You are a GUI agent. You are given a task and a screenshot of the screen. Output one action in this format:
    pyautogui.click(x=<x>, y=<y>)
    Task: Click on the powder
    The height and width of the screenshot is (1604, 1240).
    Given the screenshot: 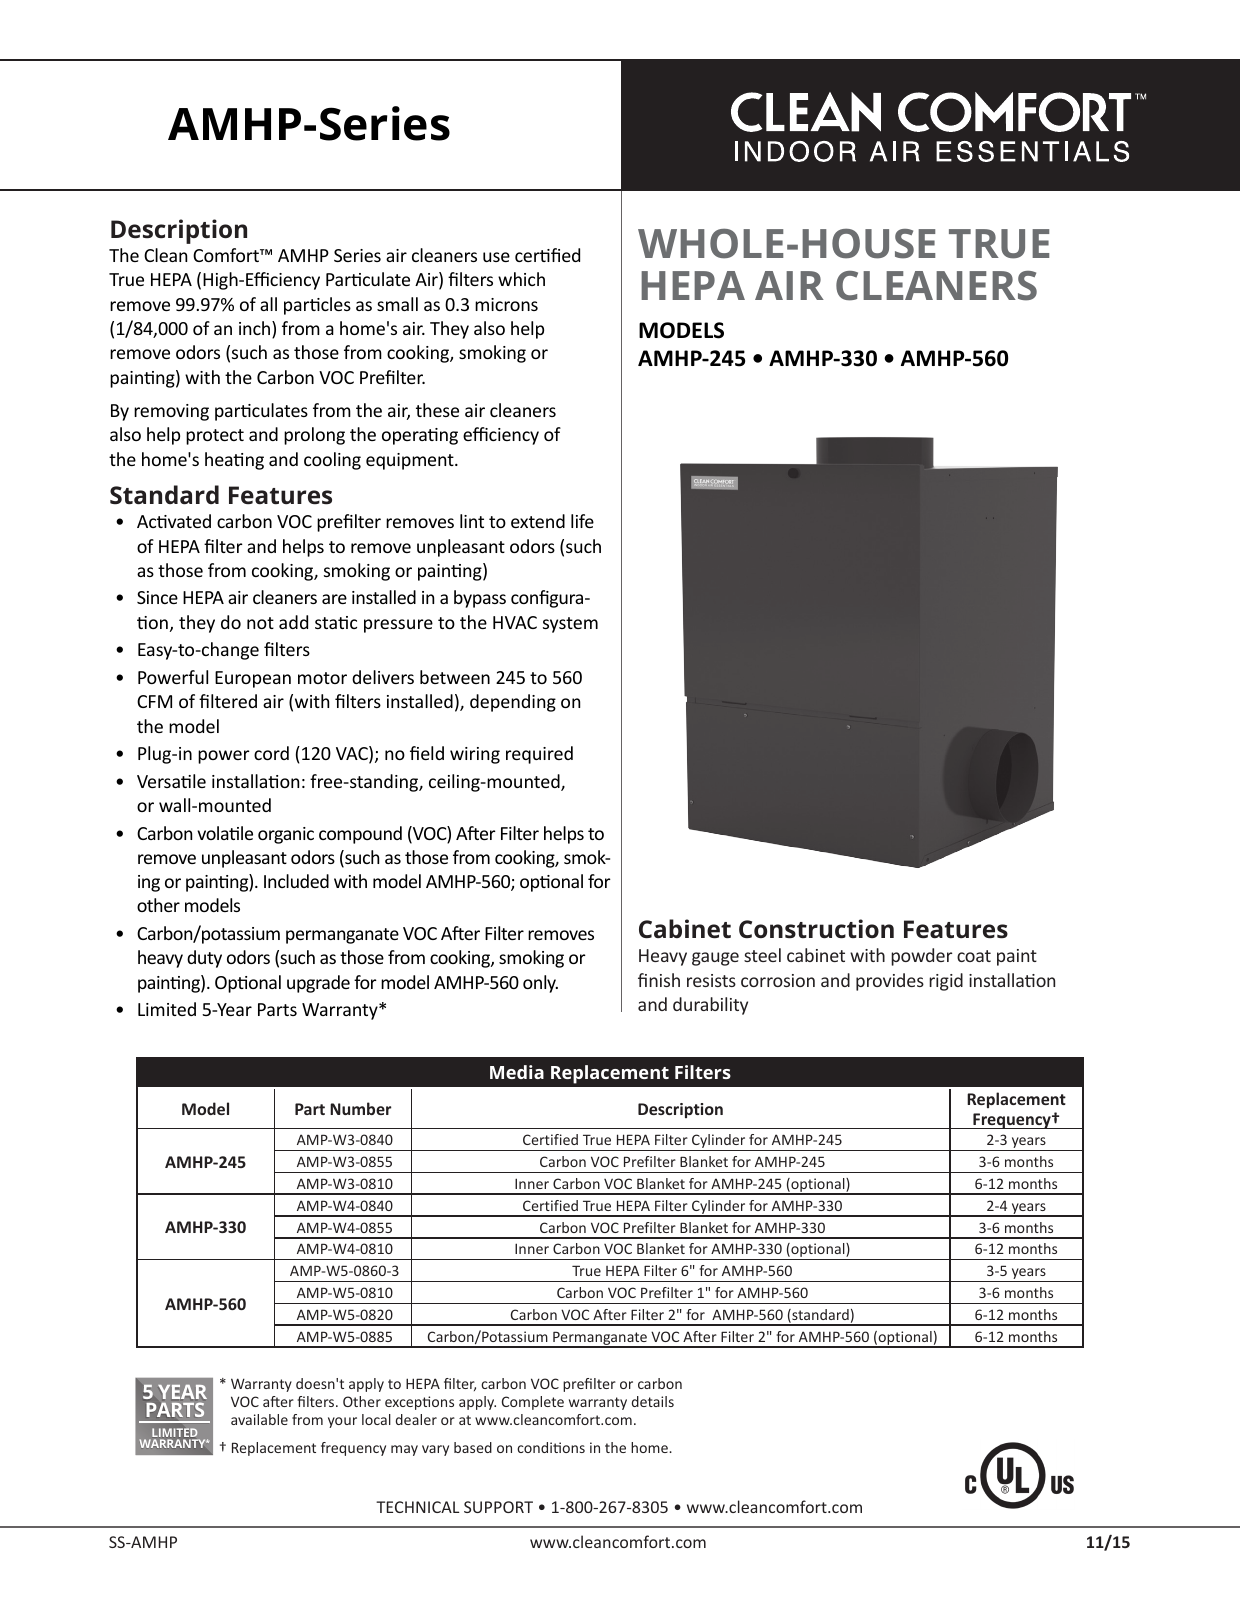 What is the action you would take?
    pyautogui.click(x=921, y=957)
